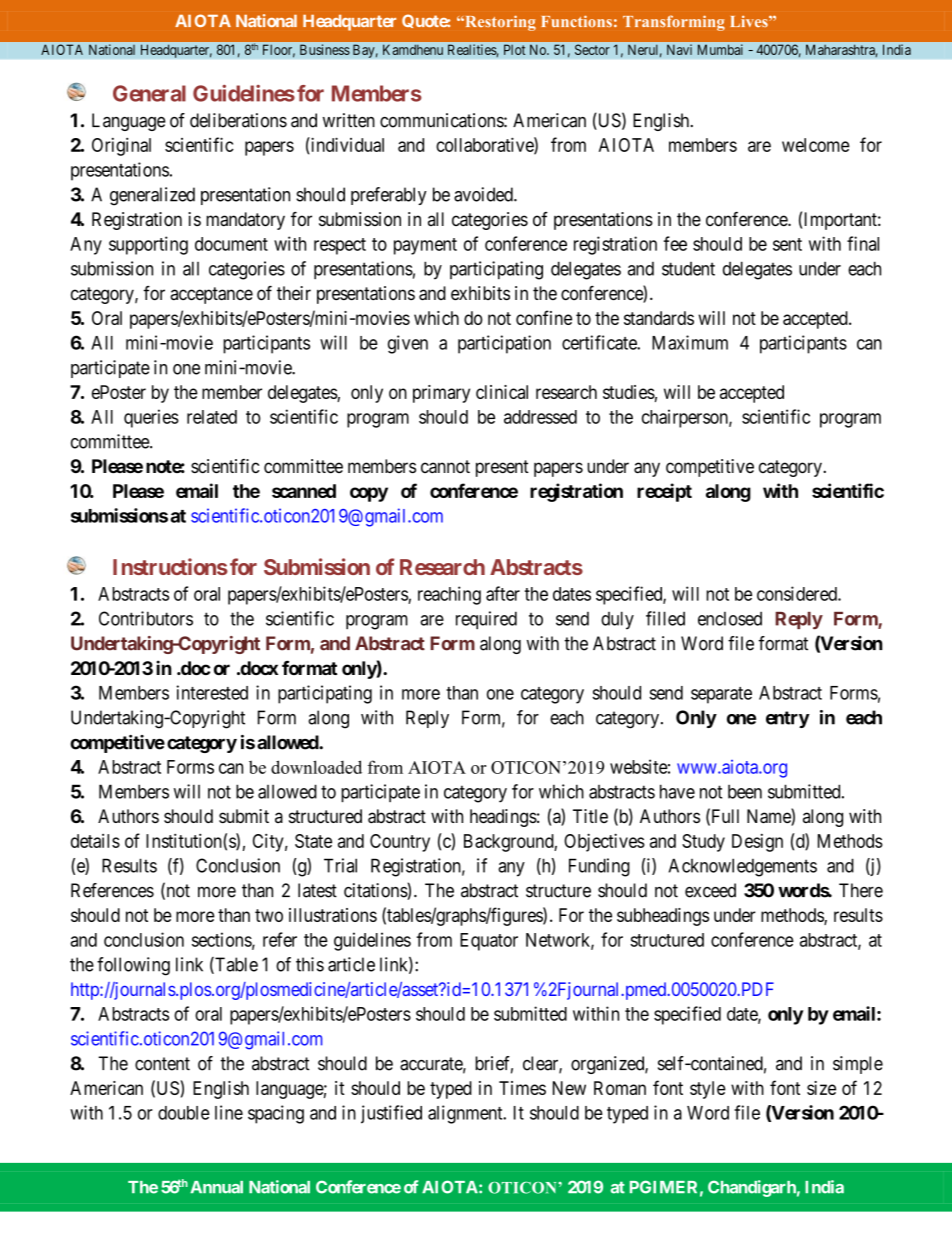  I want to click on Lives, so click(750, 21).
